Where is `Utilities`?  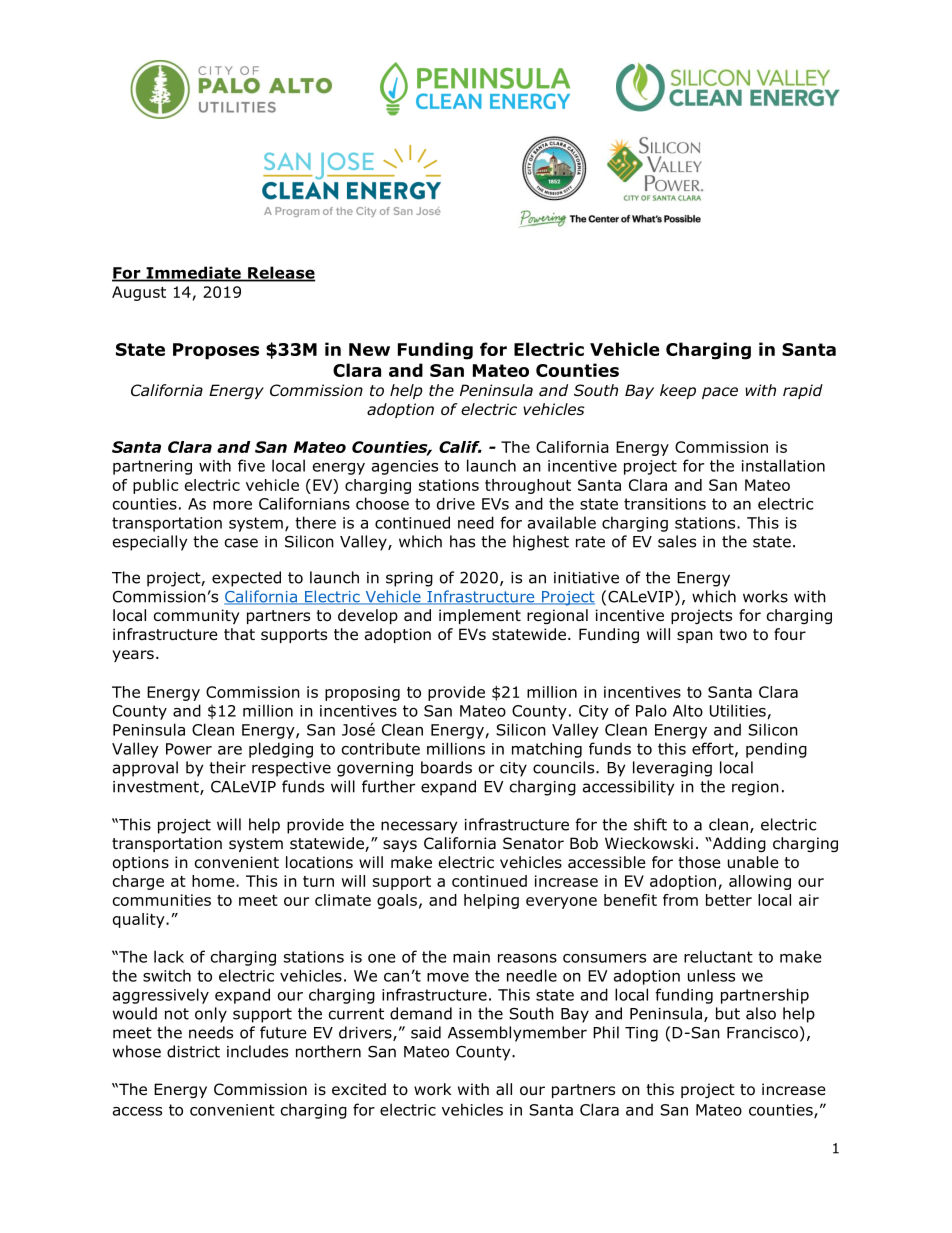
Utilities is located at coordinates (738, 710).
